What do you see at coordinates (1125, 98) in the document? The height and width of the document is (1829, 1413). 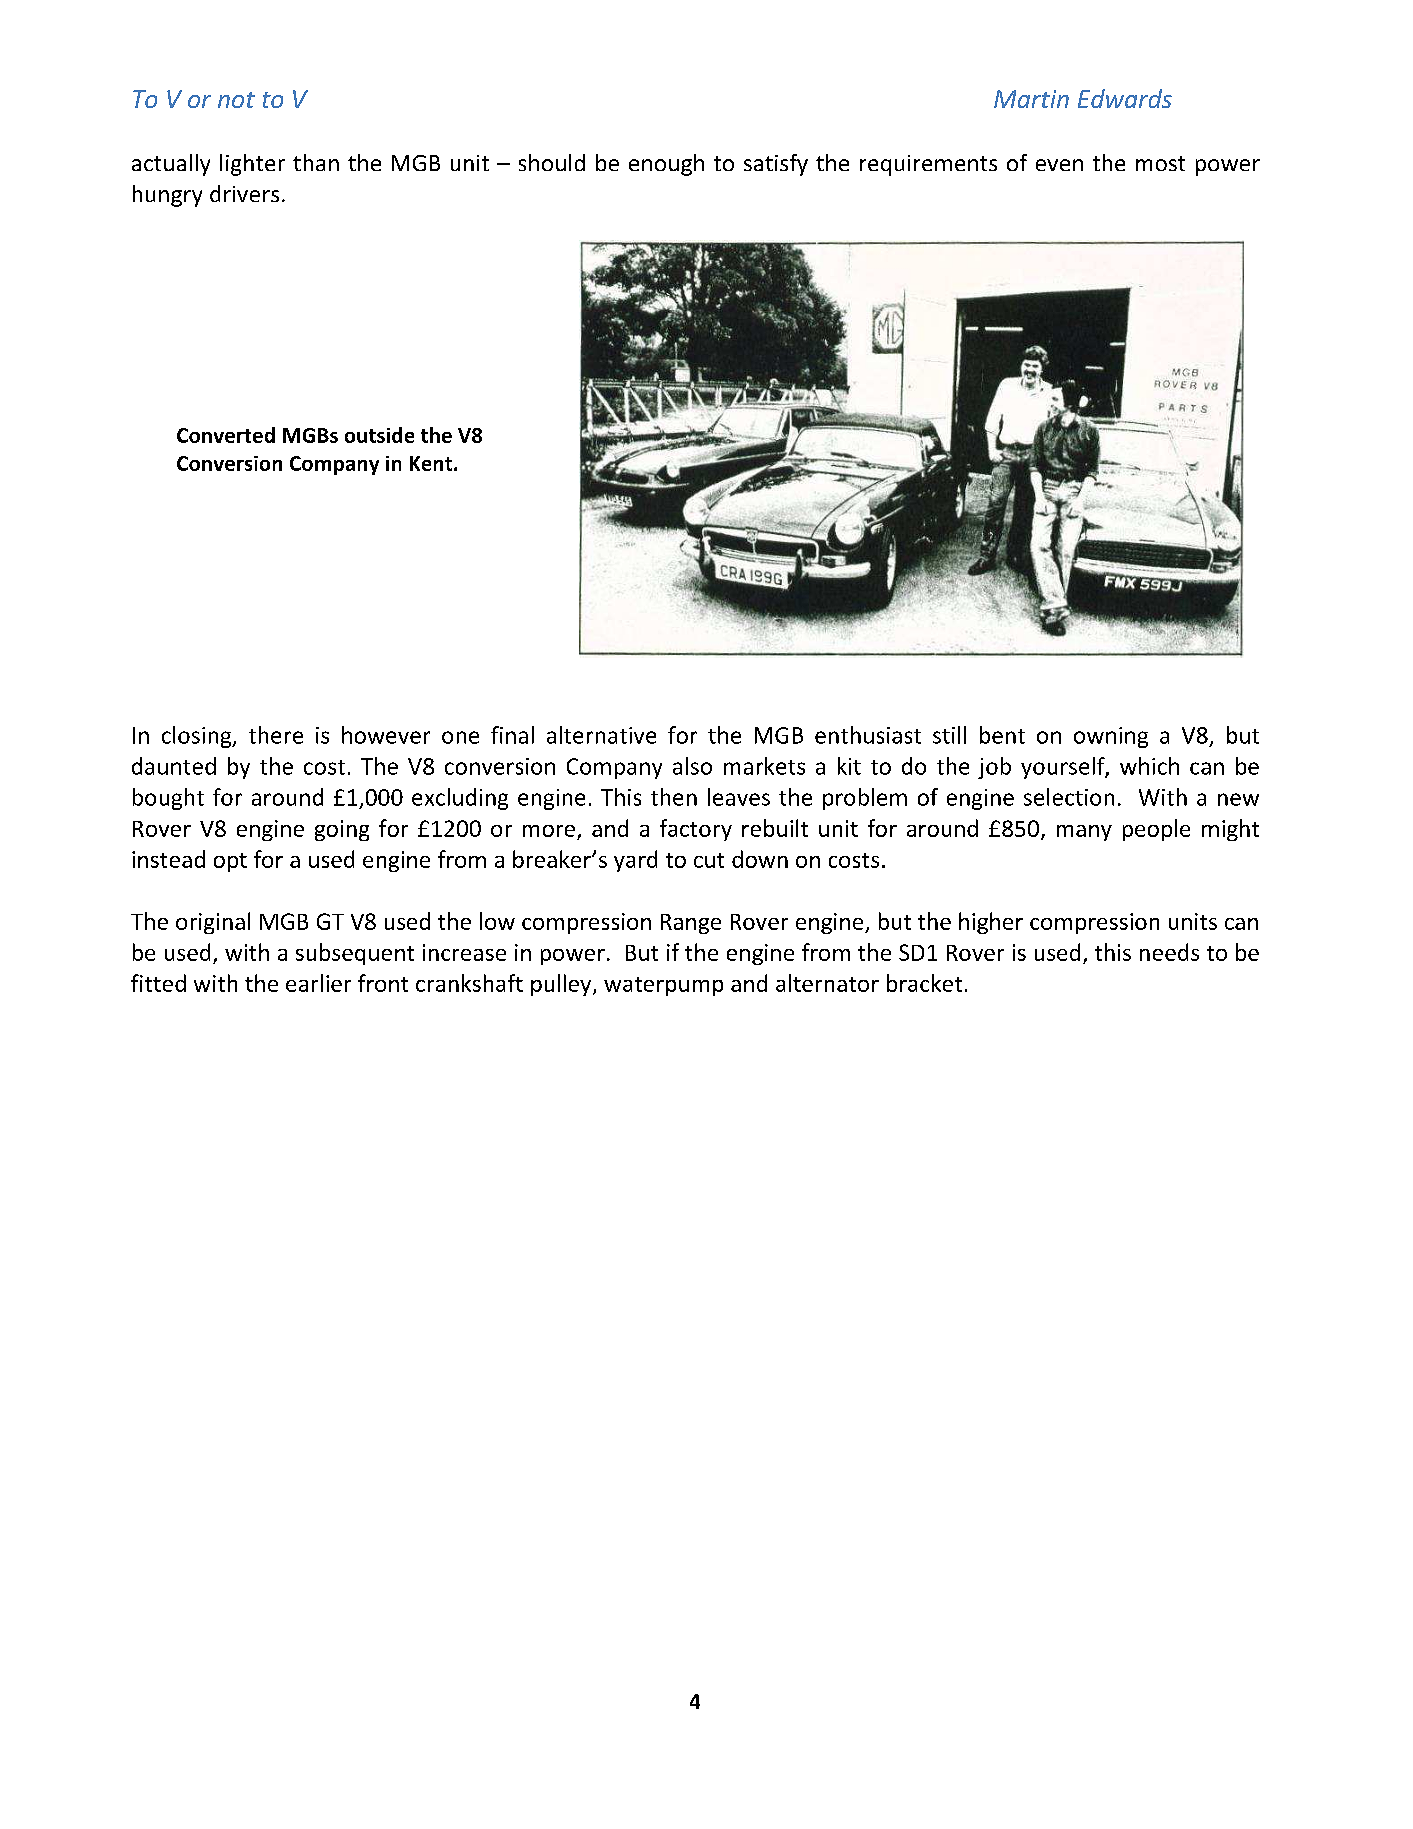 I see `Edwards` at bounding box center [1125, 98].
